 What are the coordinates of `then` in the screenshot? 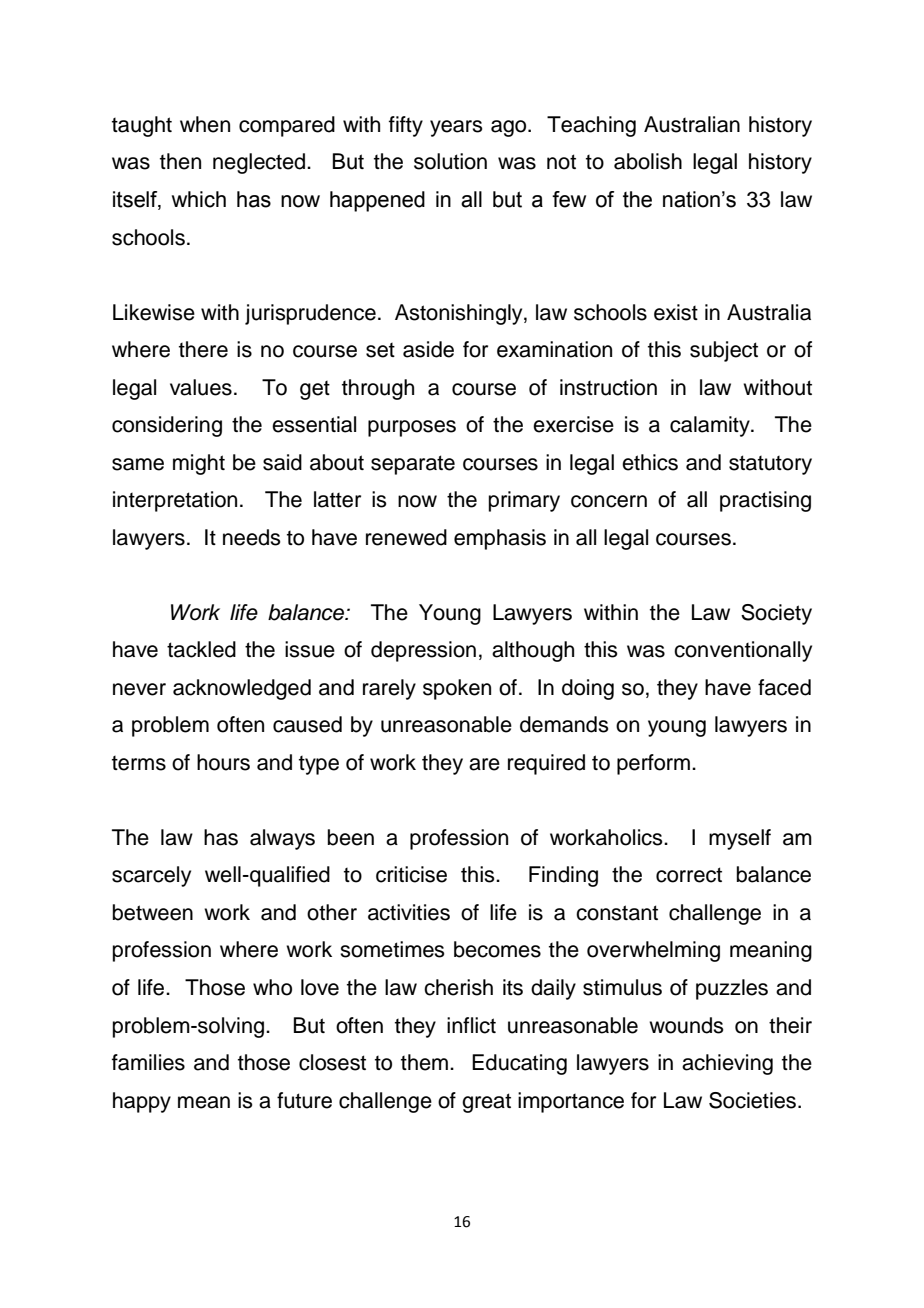 It's located at (180, 161).
